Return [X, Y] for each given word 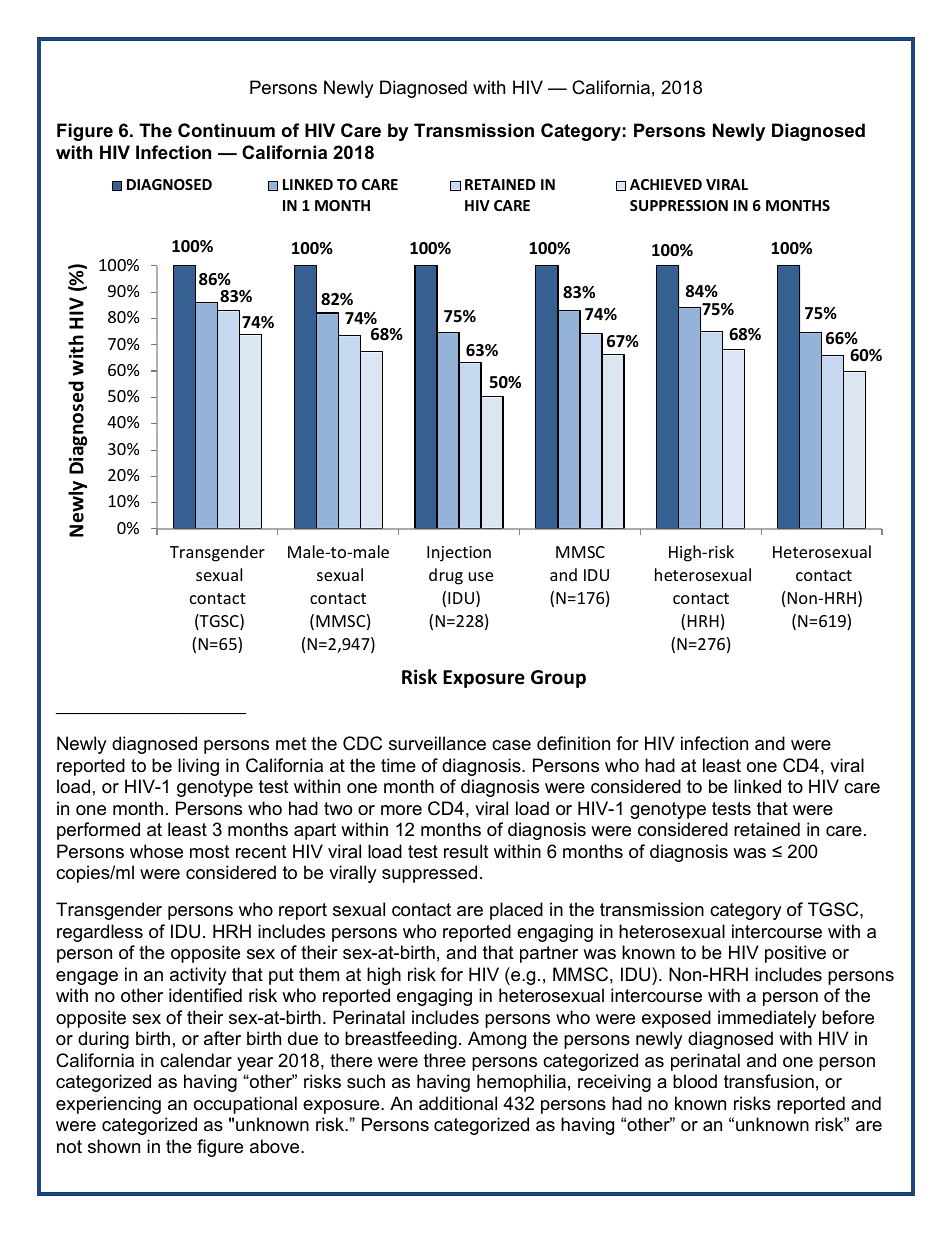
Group [558, 679]
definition [573, 743]
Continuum [226, 130]
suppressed [429, 874]
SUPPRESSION [679, 205]
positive [795, 954]
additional [458, 1103]
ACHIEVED [666, 184]
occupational [245, 1105]
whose [156, 851]
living [198, 767]
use [481, 576]
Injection [459, 554]
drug [446, 576]
